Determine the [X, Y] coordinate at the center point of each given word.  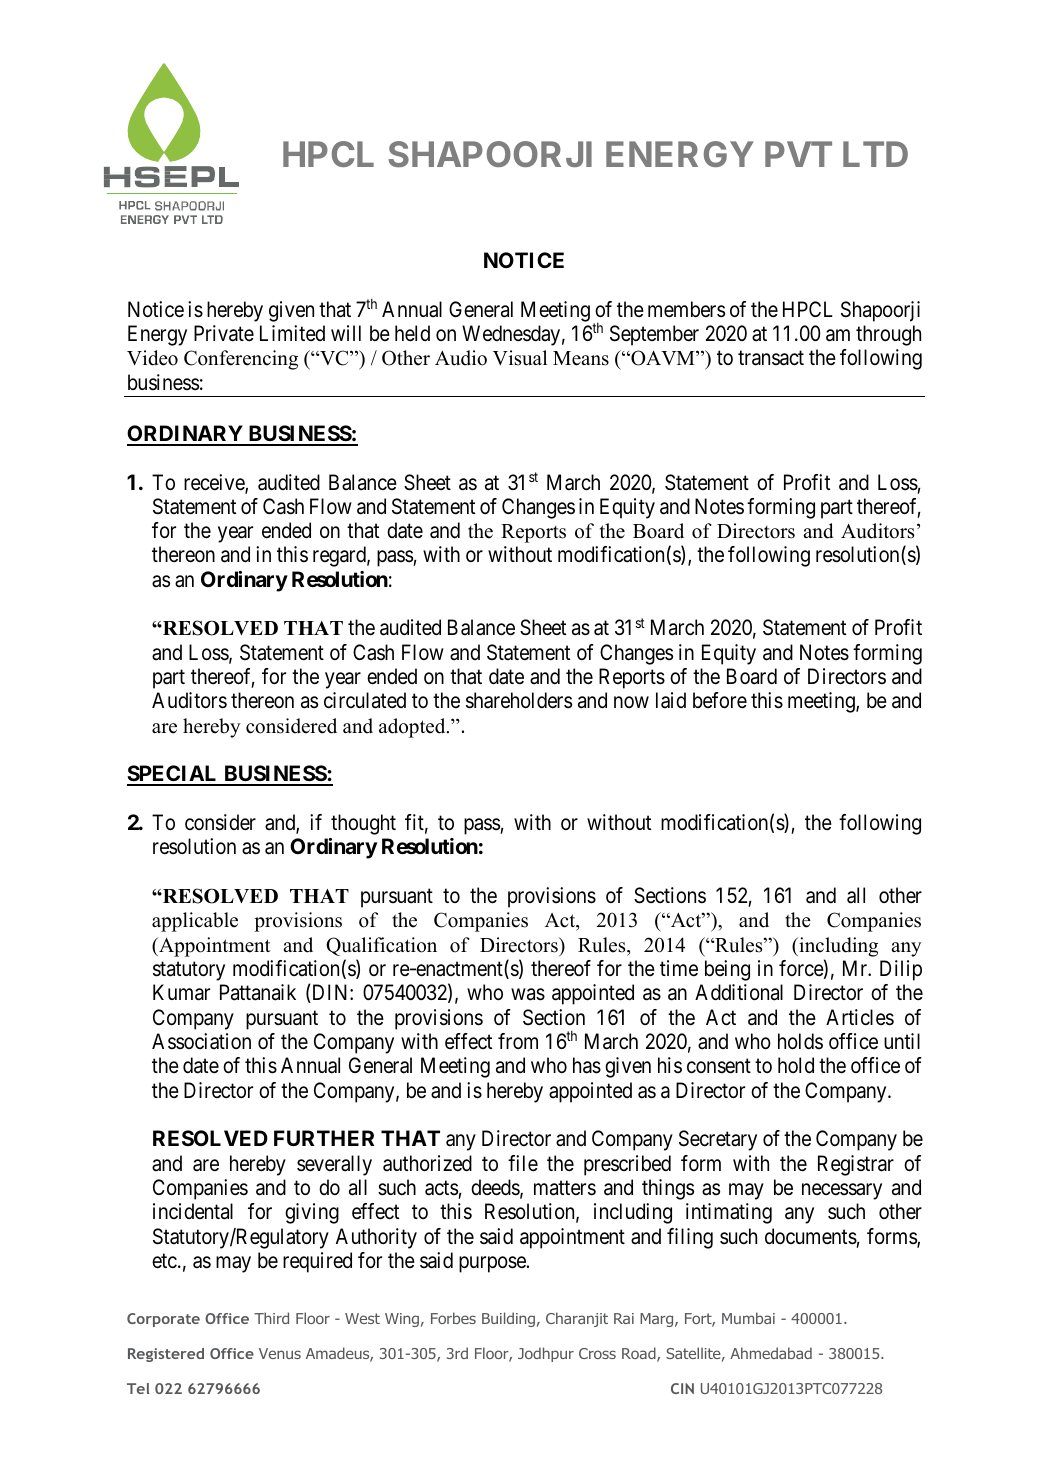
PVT [798, 154]
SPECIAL [173, 775]
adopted [413, 728]
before [720, 700]
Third [271, 1318]
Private [224, 333]
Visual [520, 358]
